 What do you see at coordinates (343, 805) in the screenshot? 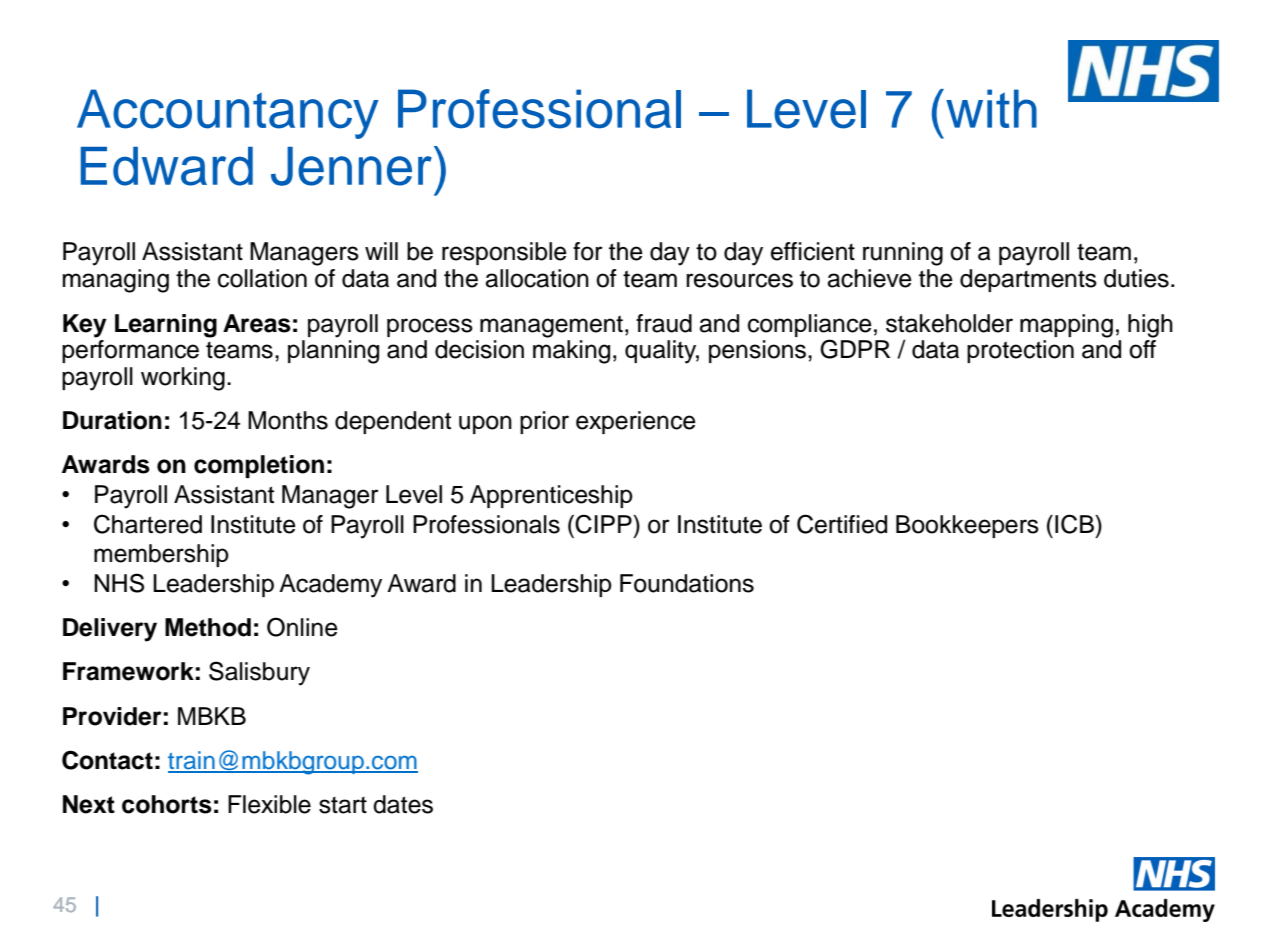
I see `start` at bounding box center [343, 805].
